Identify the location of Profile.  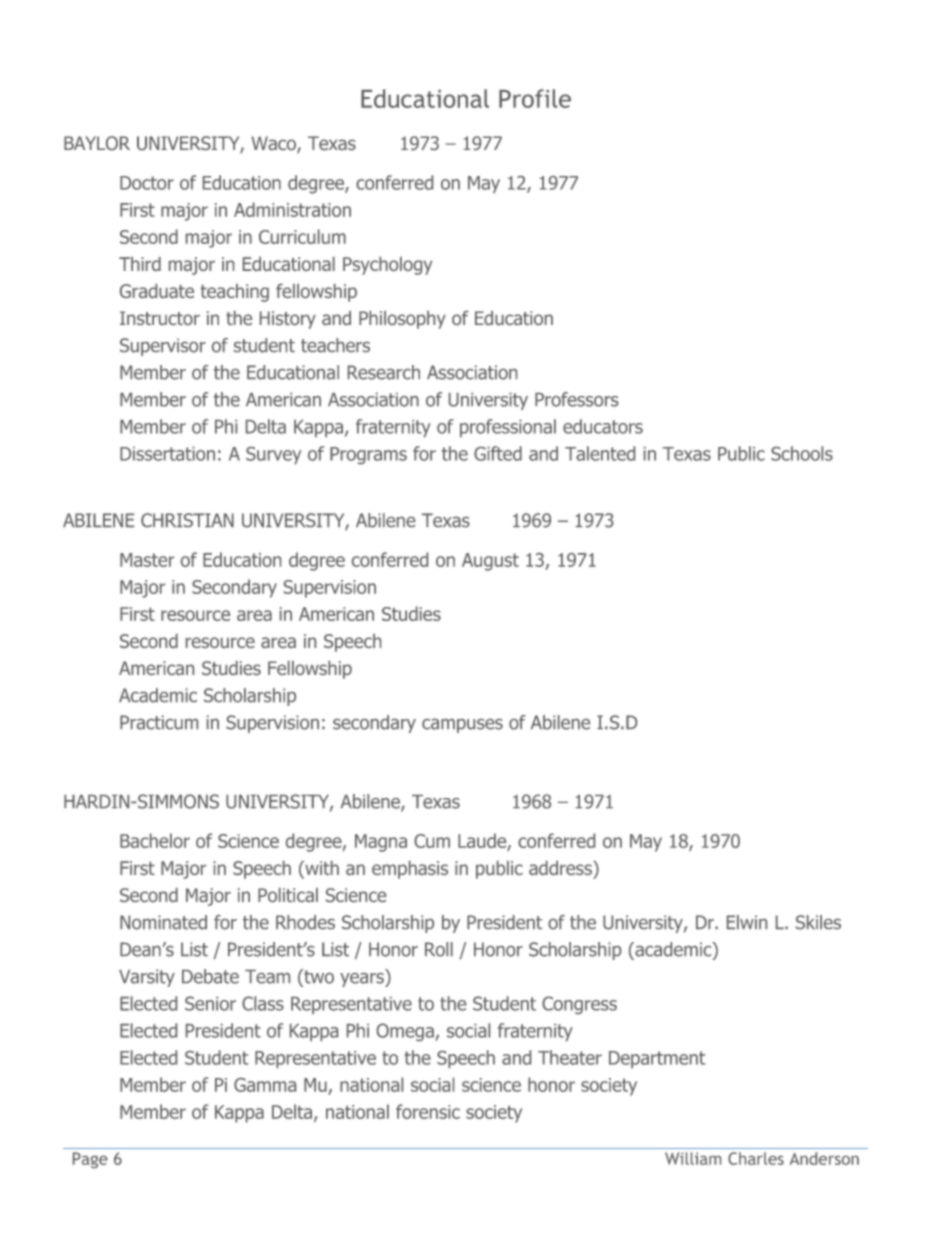
(535, 98).
